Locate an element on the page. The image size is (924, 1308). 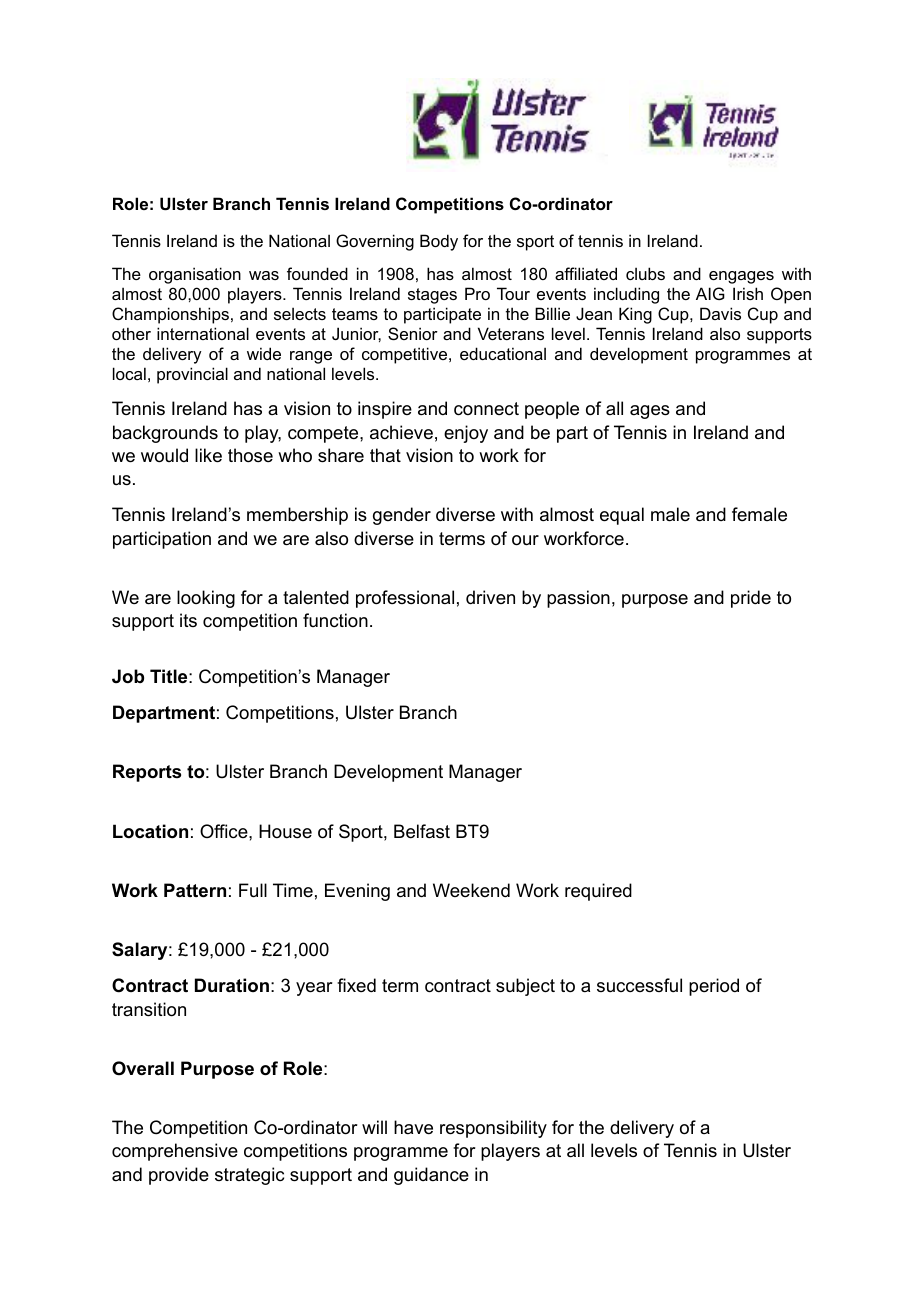
comprehensive is located at coordinates (175, 1152).
